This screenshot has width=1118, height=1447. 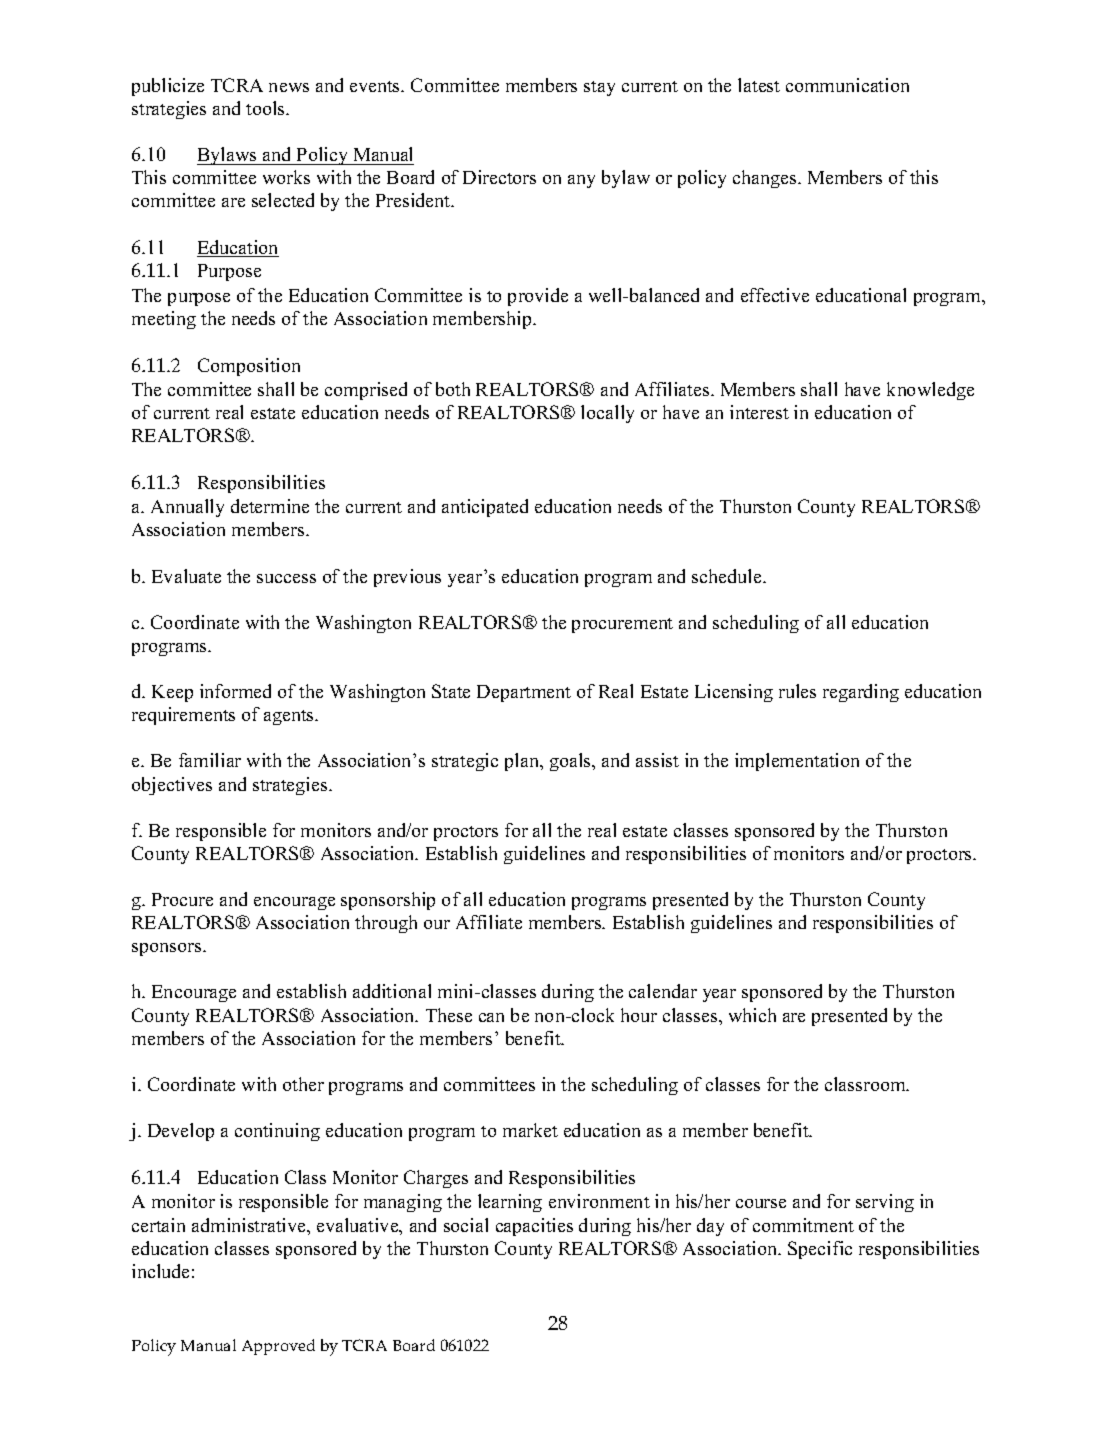 What do you see at coordinates (534, 1227) in the screenshot?
I see `capacities` at bounding box center [534, 1227].
